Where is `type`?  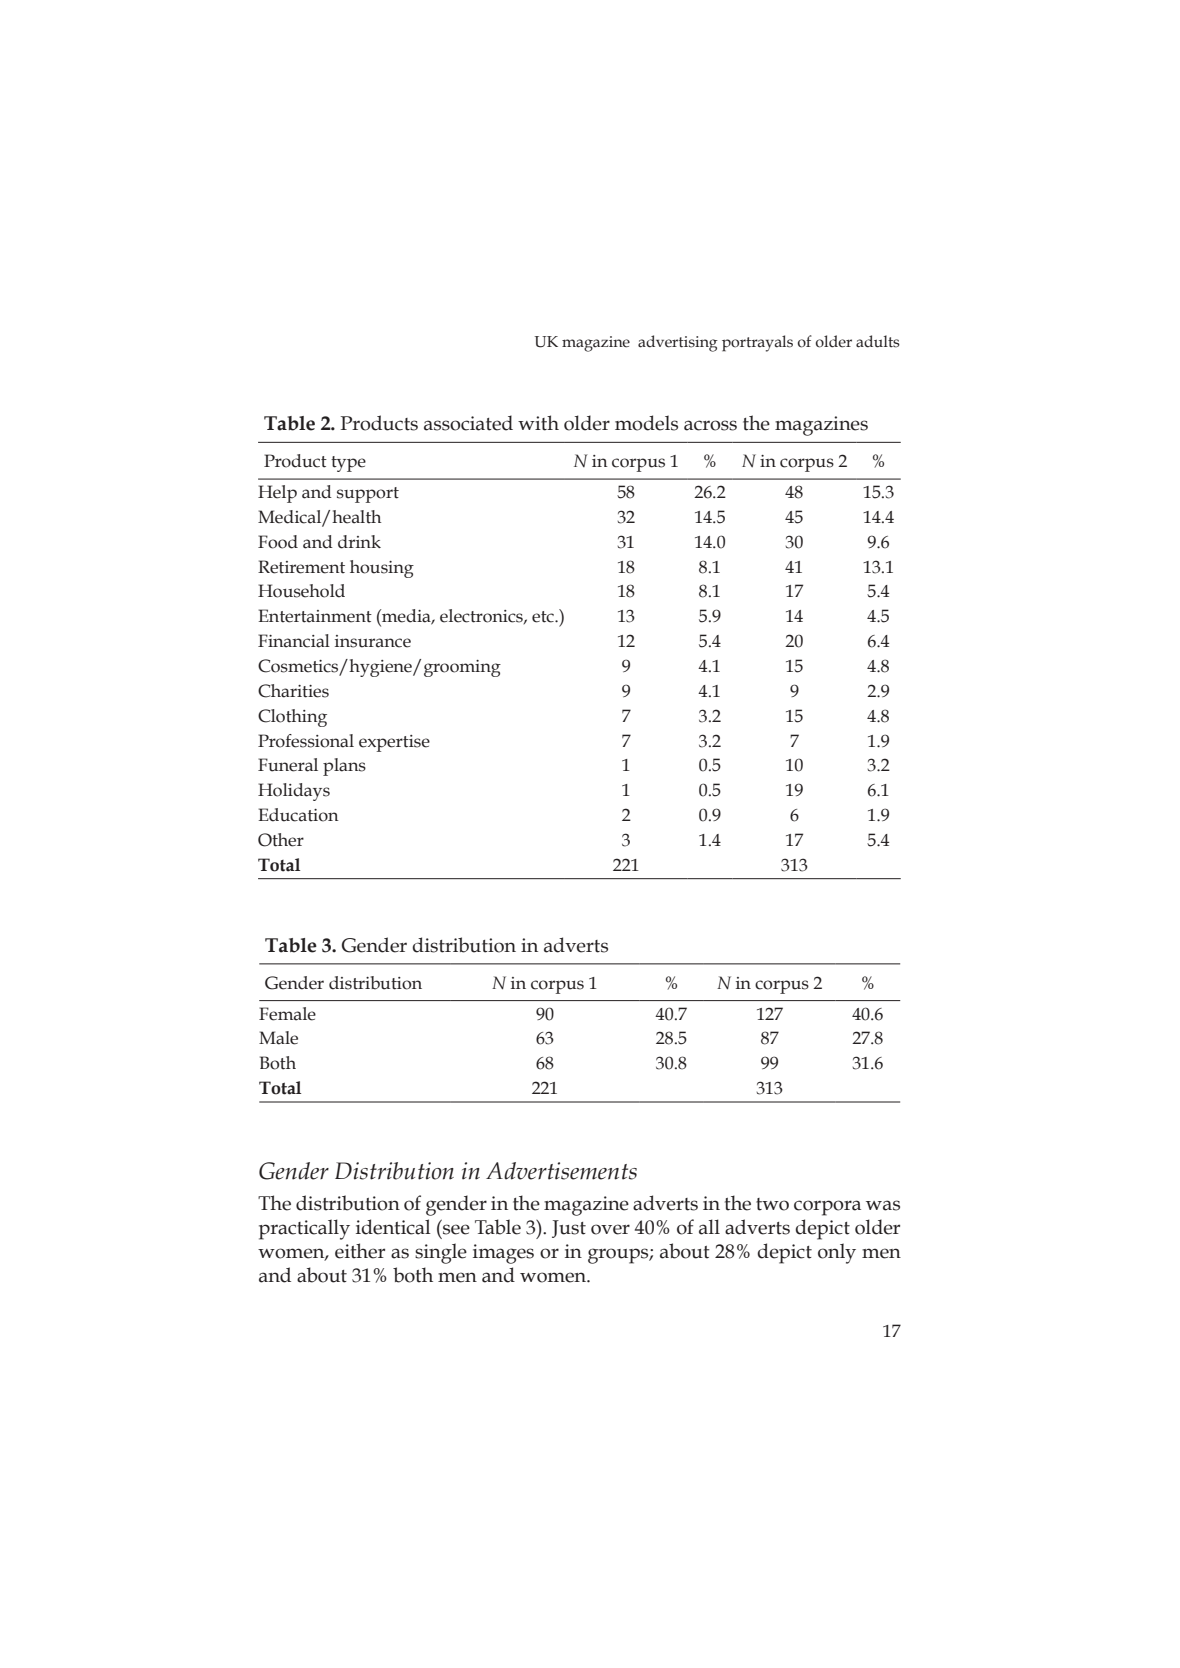
type is located at coordinates (348, 464).
